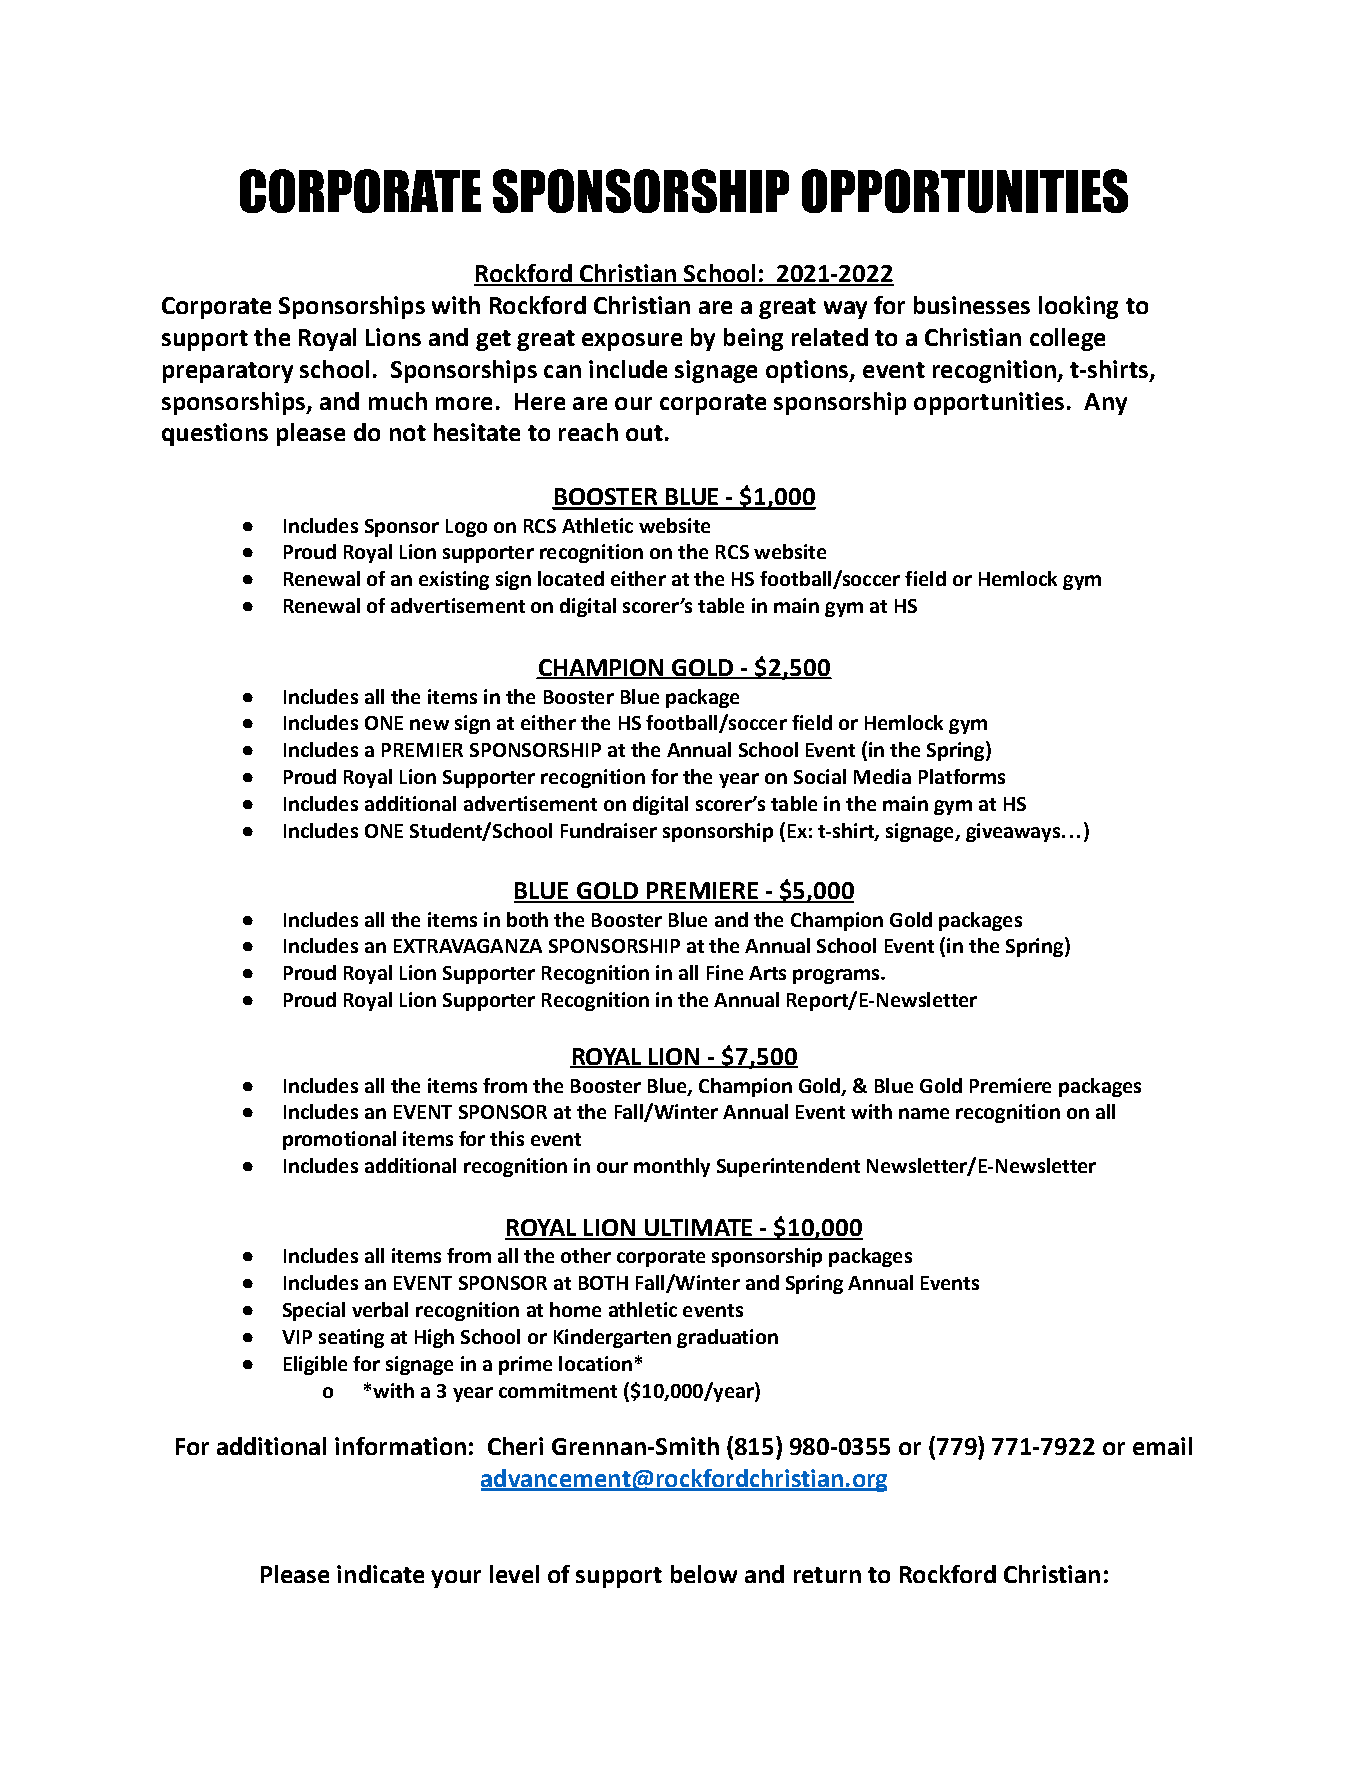  Describe the element at coordinates (820, 776) in the screenshot. I see `Social` at that location.
